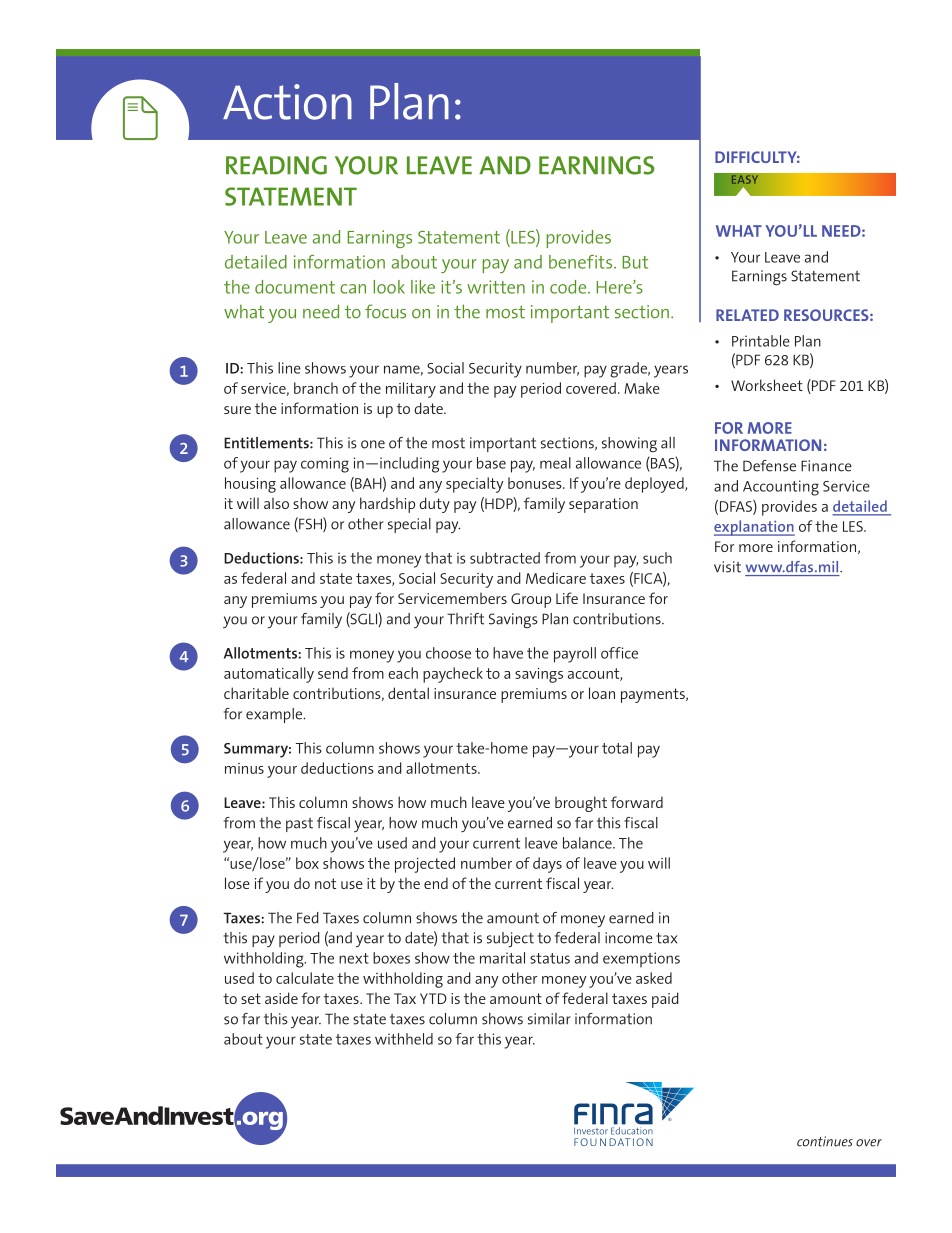 The height and width of the page is (1233, 952). I want to click on continues, so click(825, 1141).
